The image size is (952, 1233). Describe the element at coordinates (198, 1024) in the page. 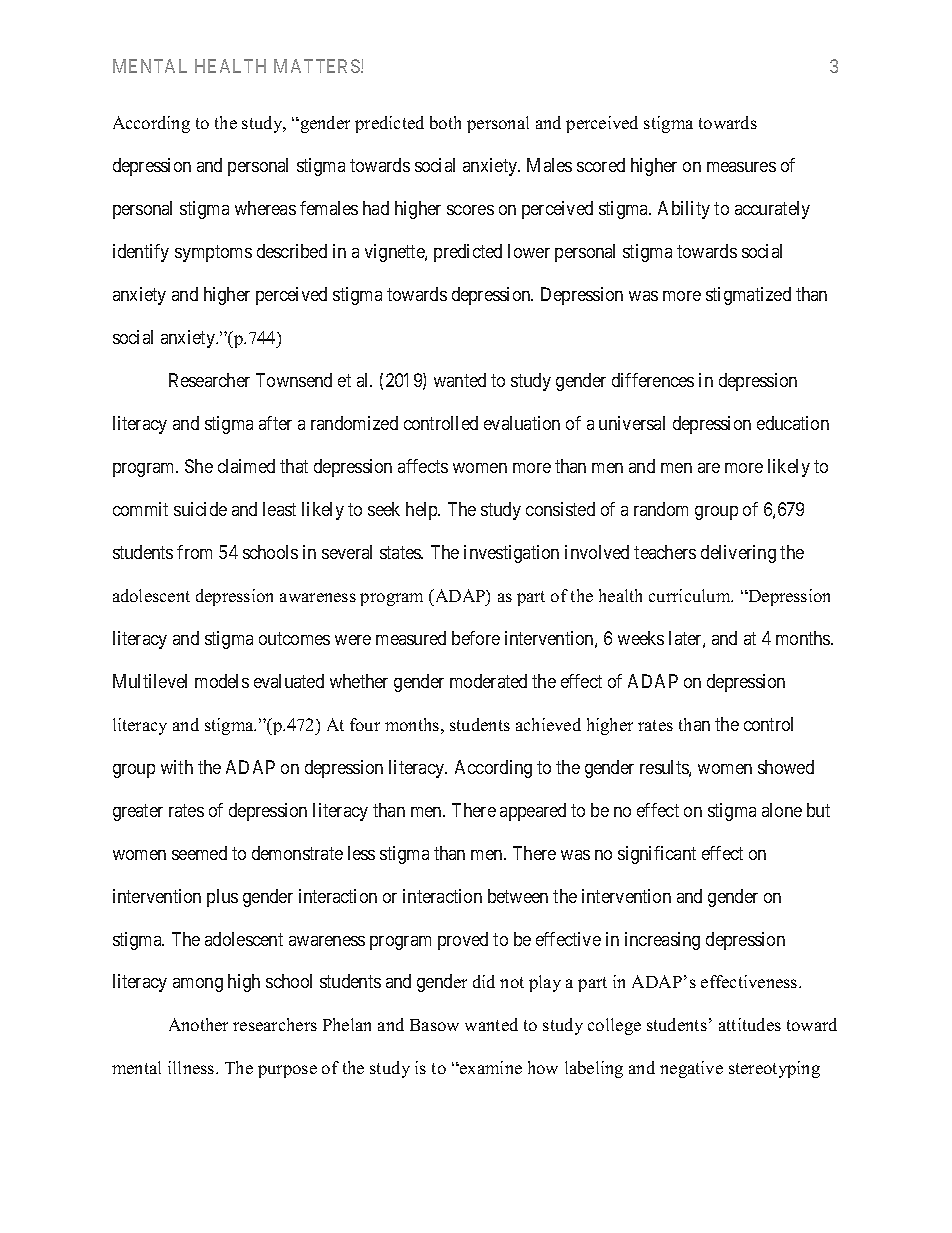

I see `Another` at that location.
